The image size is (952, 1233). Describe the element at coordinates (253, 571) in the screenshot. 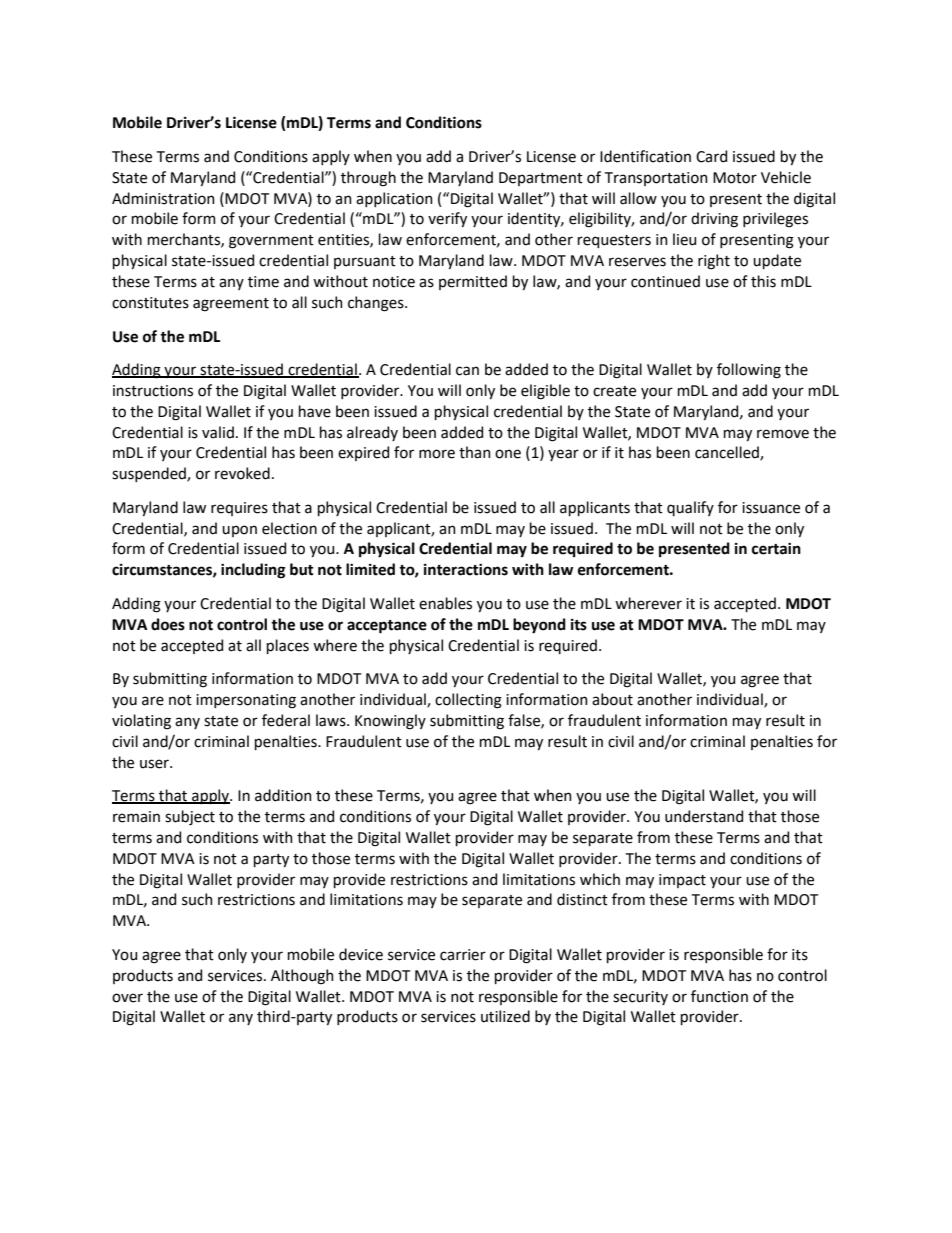

I see `including` at that location.
